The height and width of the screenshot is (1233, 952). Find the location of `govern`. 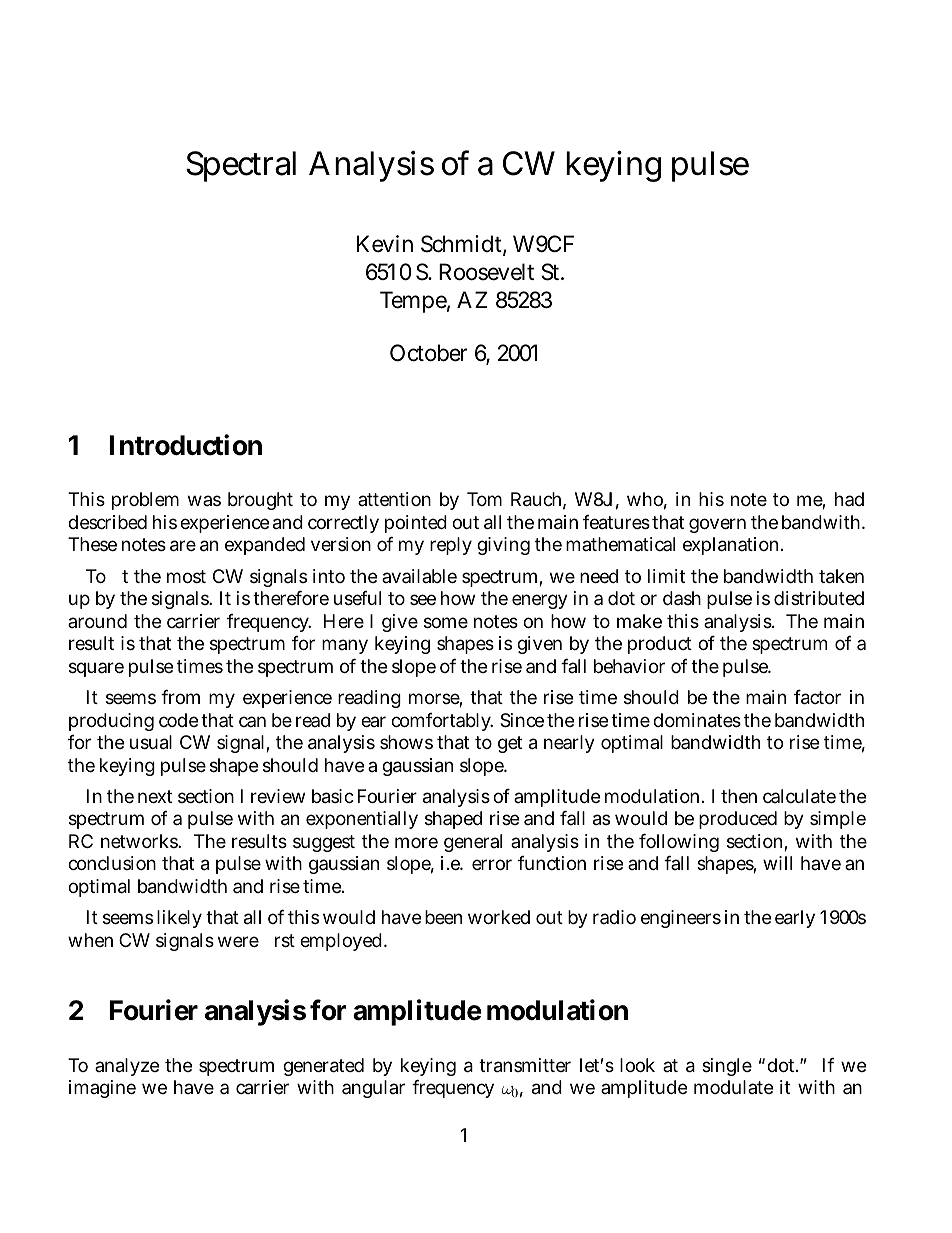

govern is located at coordinates (717, 525).
